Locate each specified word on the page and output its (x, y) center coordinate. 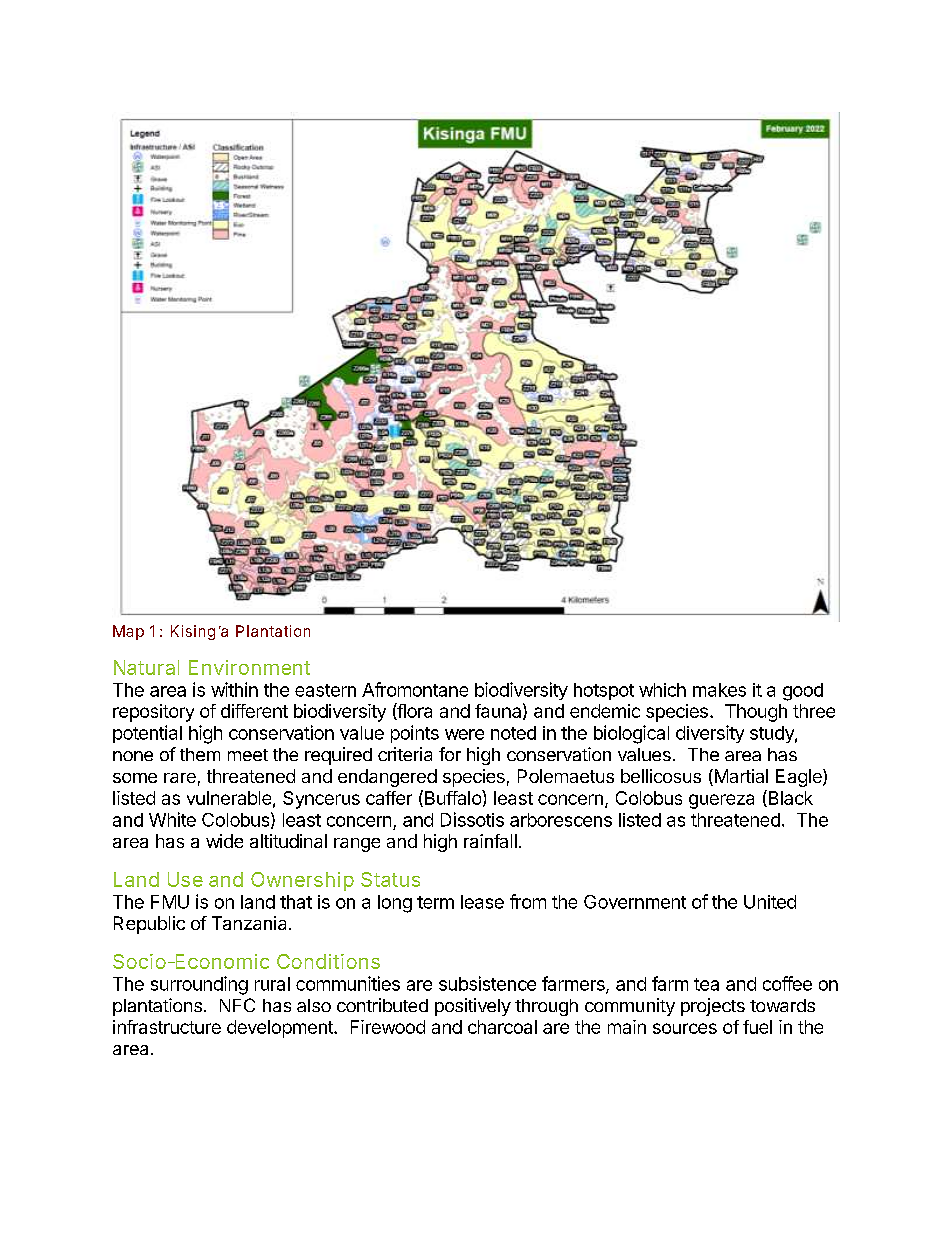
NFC (237, 1005)
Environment (249, 667)
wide (224, 841)
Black (789, 798)
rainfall (490, 841)
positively (473, 1007)
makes (719, 690)
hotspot (604, 691)
